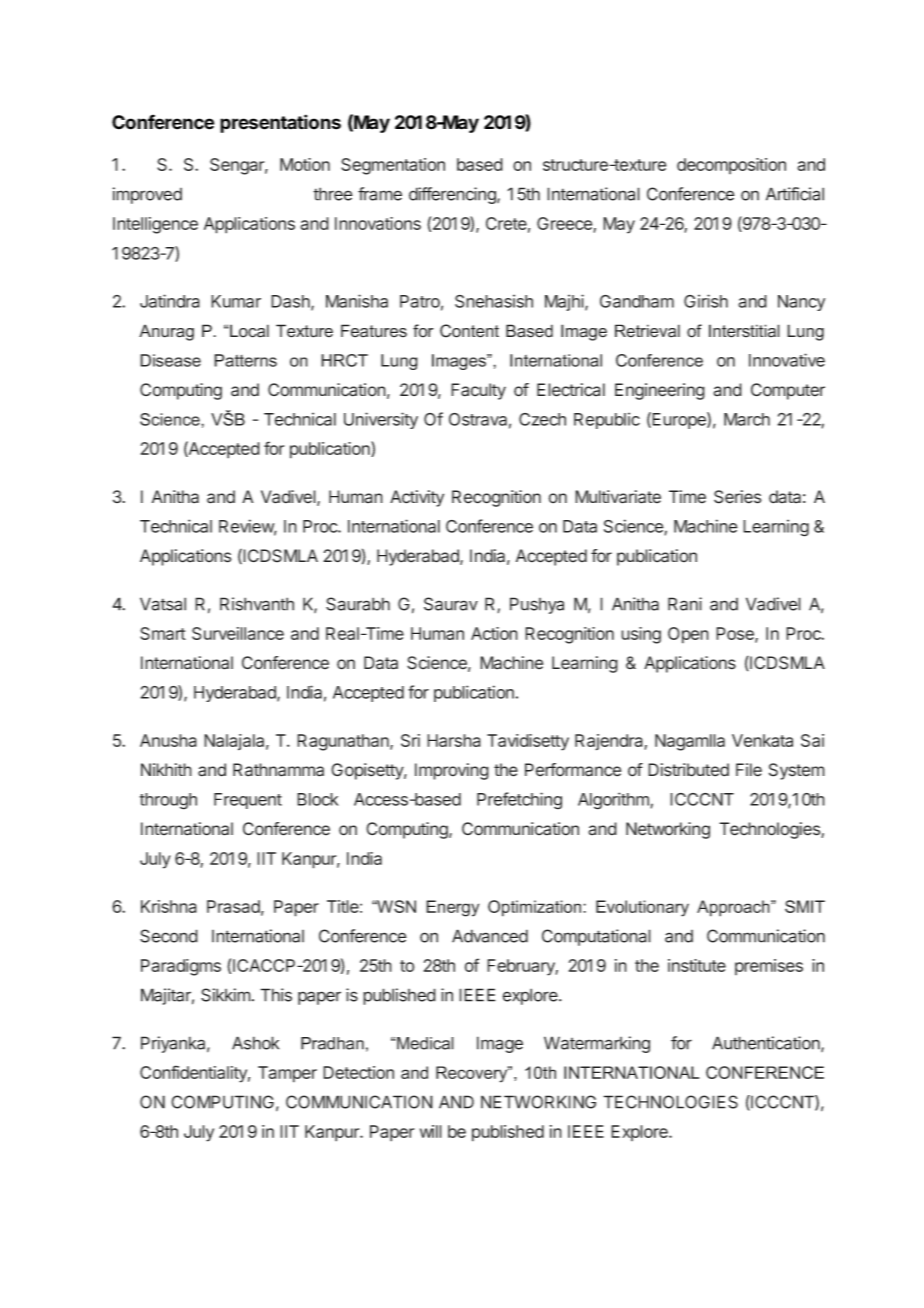 The image size is (924, 1308). I want to click on presentations, so click(280, 123).
